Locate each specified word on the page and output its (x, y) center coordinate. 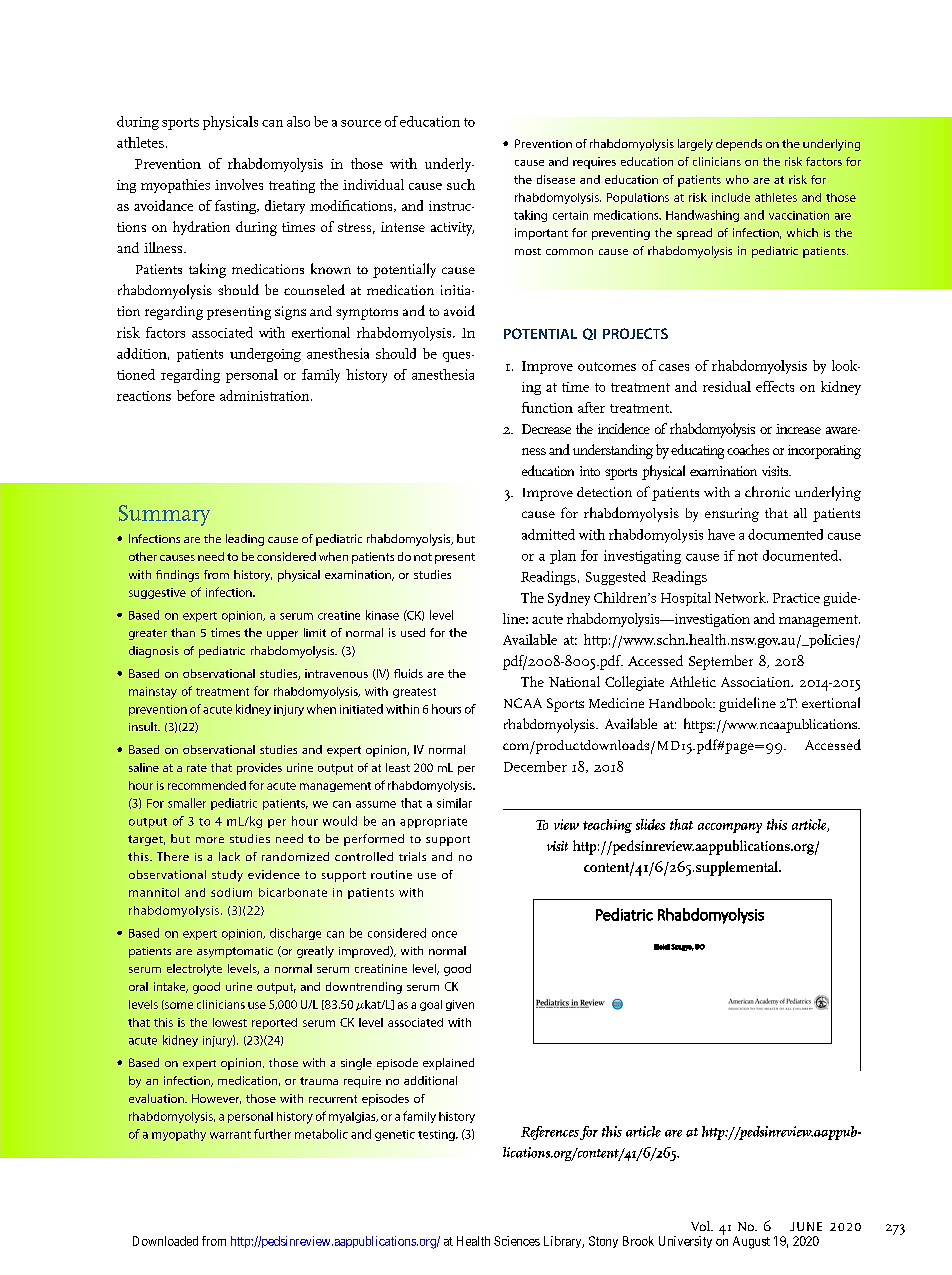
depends (739, 145)
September (721, 662)
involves (239, 184)
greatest (414, 693)
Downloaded (165, 1241)
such (461, 184)
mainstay (153, 693)
